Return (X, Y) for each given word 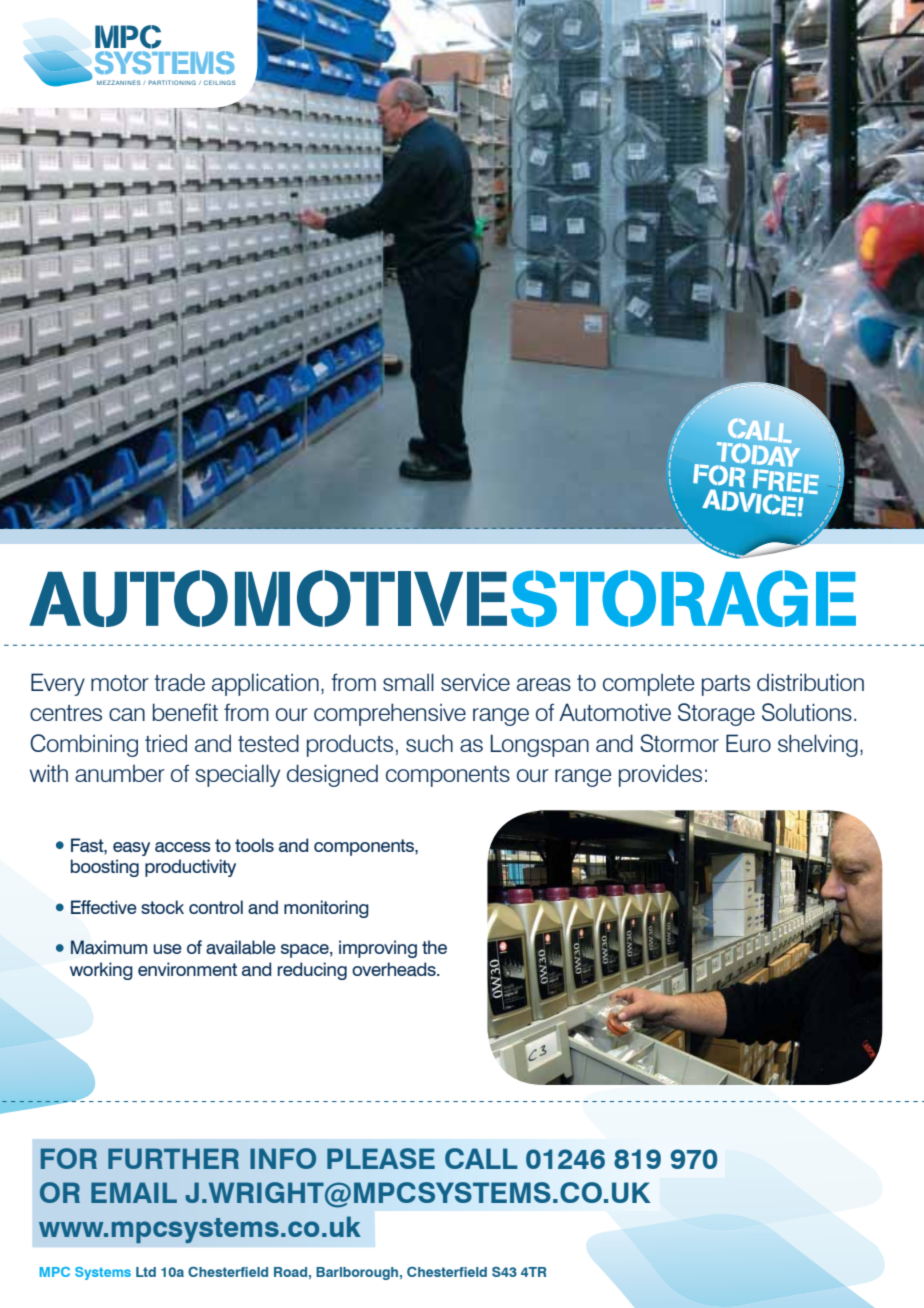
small (408, 682)
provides (660, 775)
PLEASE (381, 1158)
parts (726, 685)
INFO (283, 1158)
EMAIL (134, 1192)
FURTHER (173, 1158)
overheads (395, 969)
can (127, 714)
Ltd (146, 1272)
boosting (105, 868)
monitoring (326, 909)
